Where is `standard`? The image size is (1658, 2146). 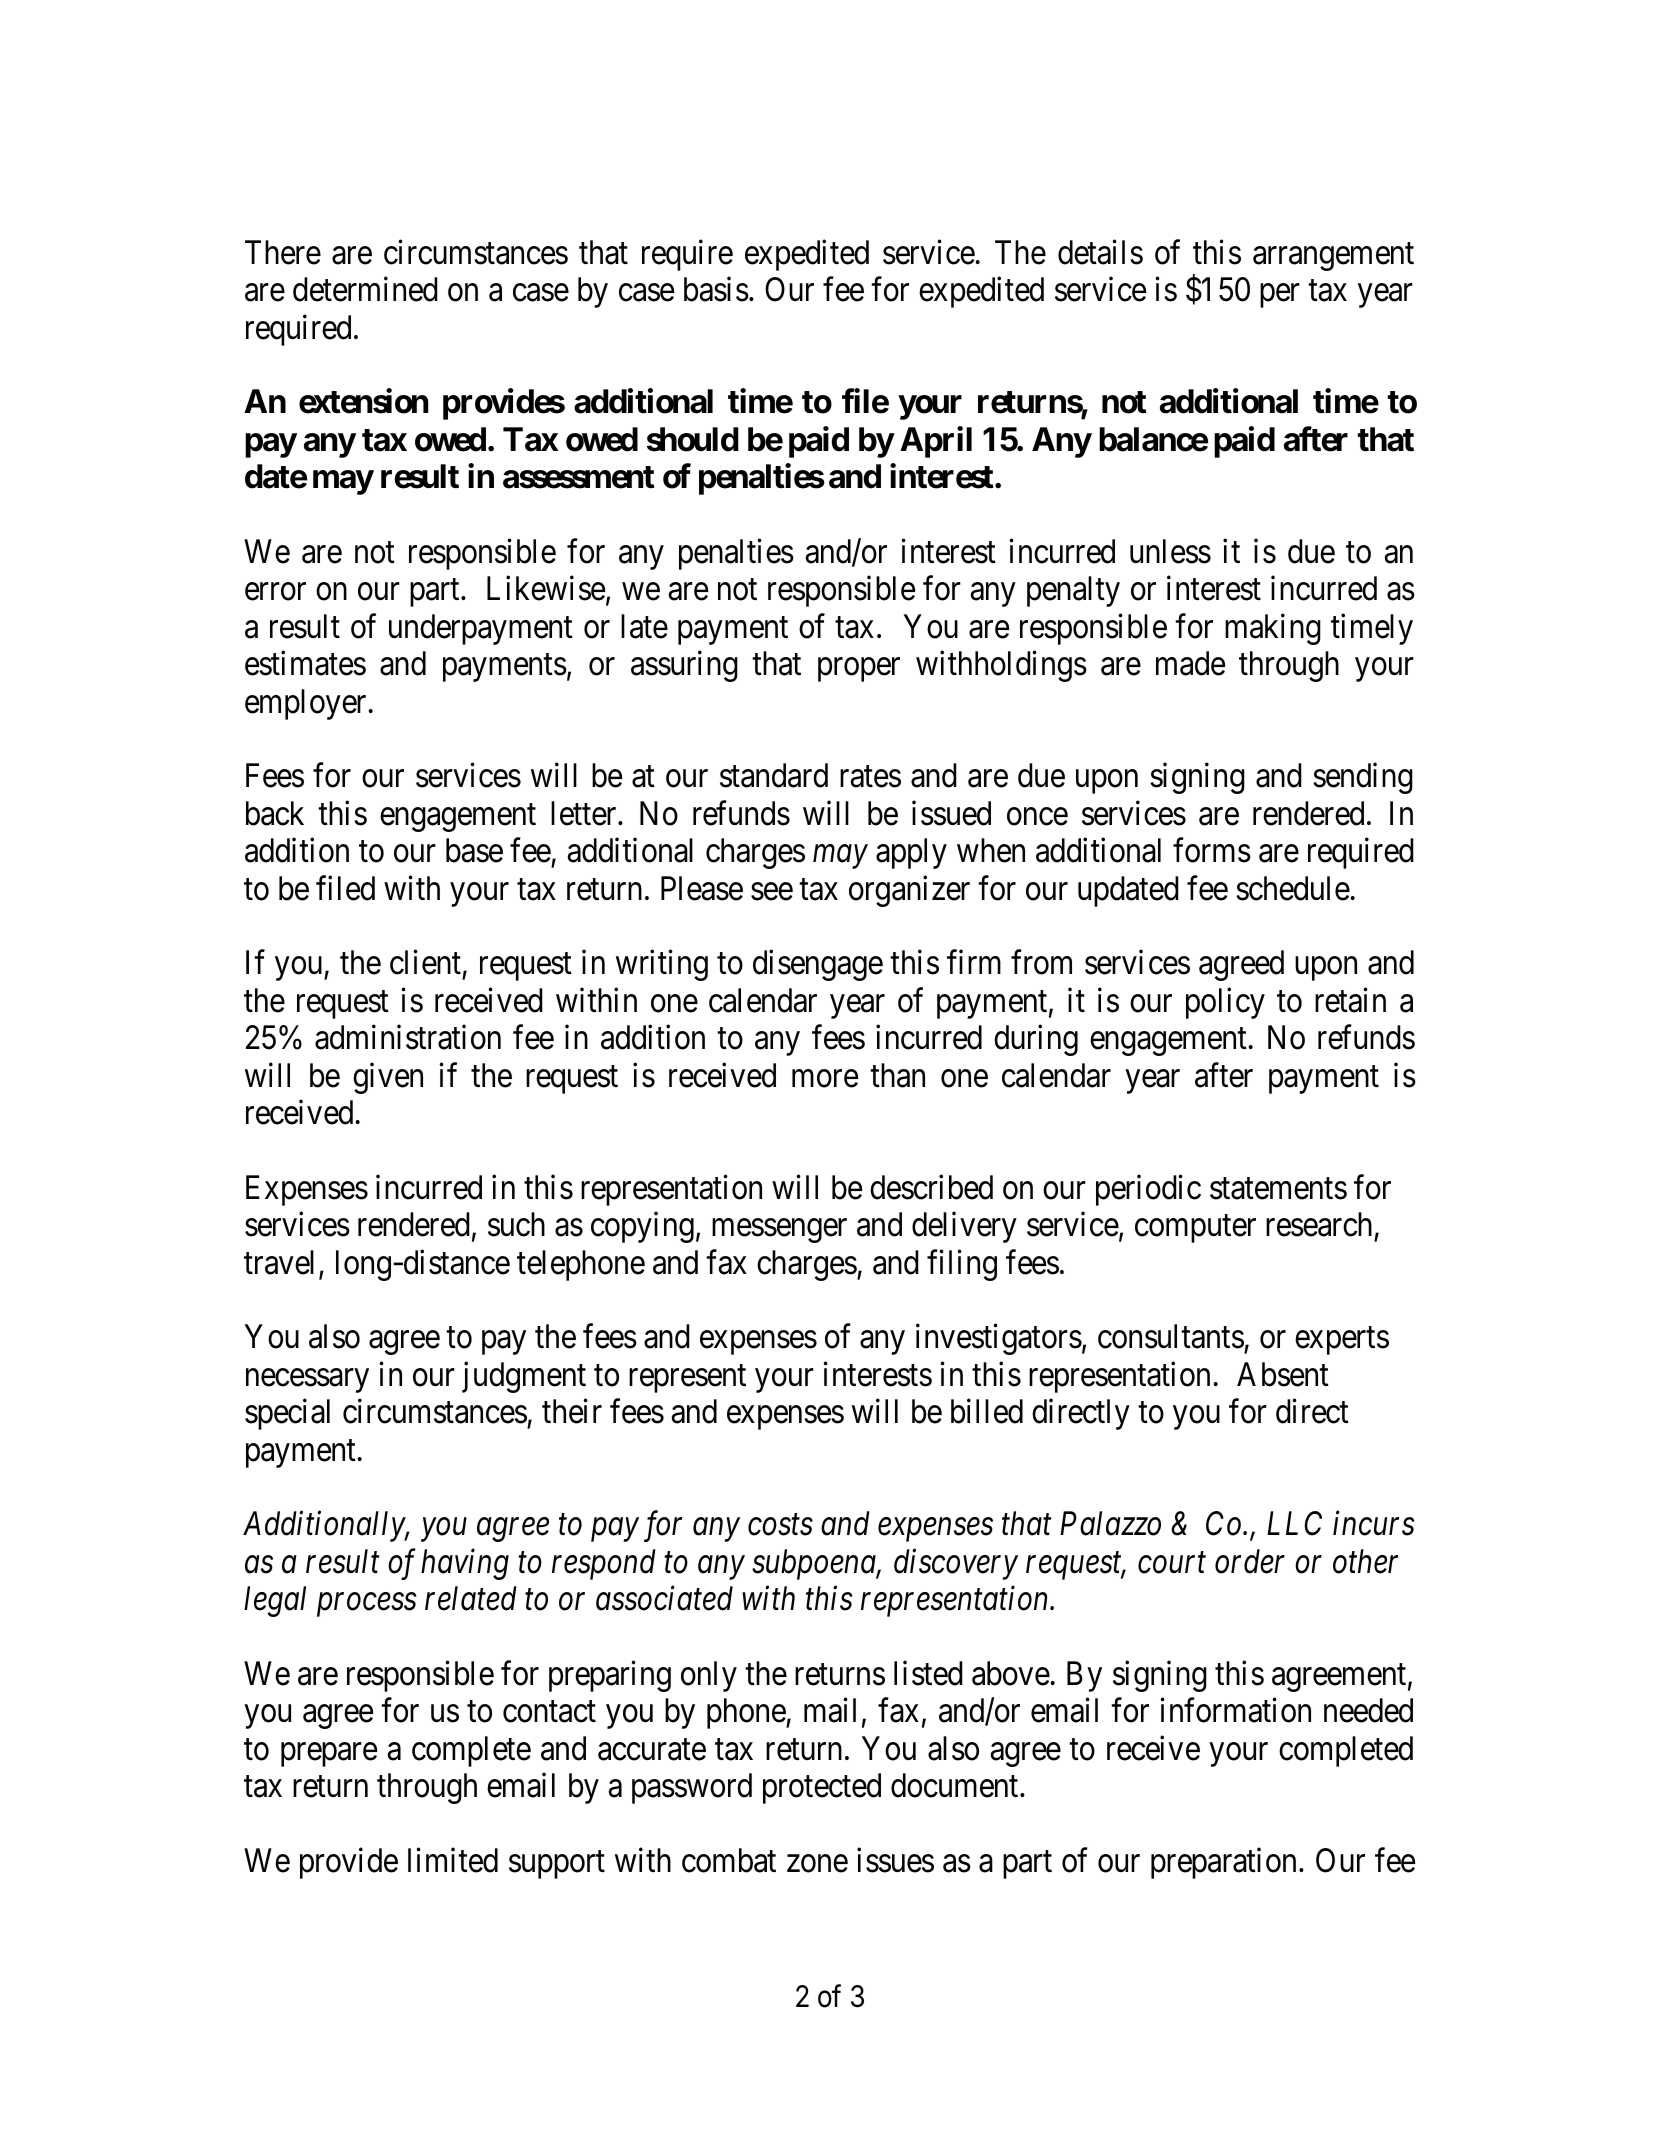
standard is located at coordinates (774, 775).
